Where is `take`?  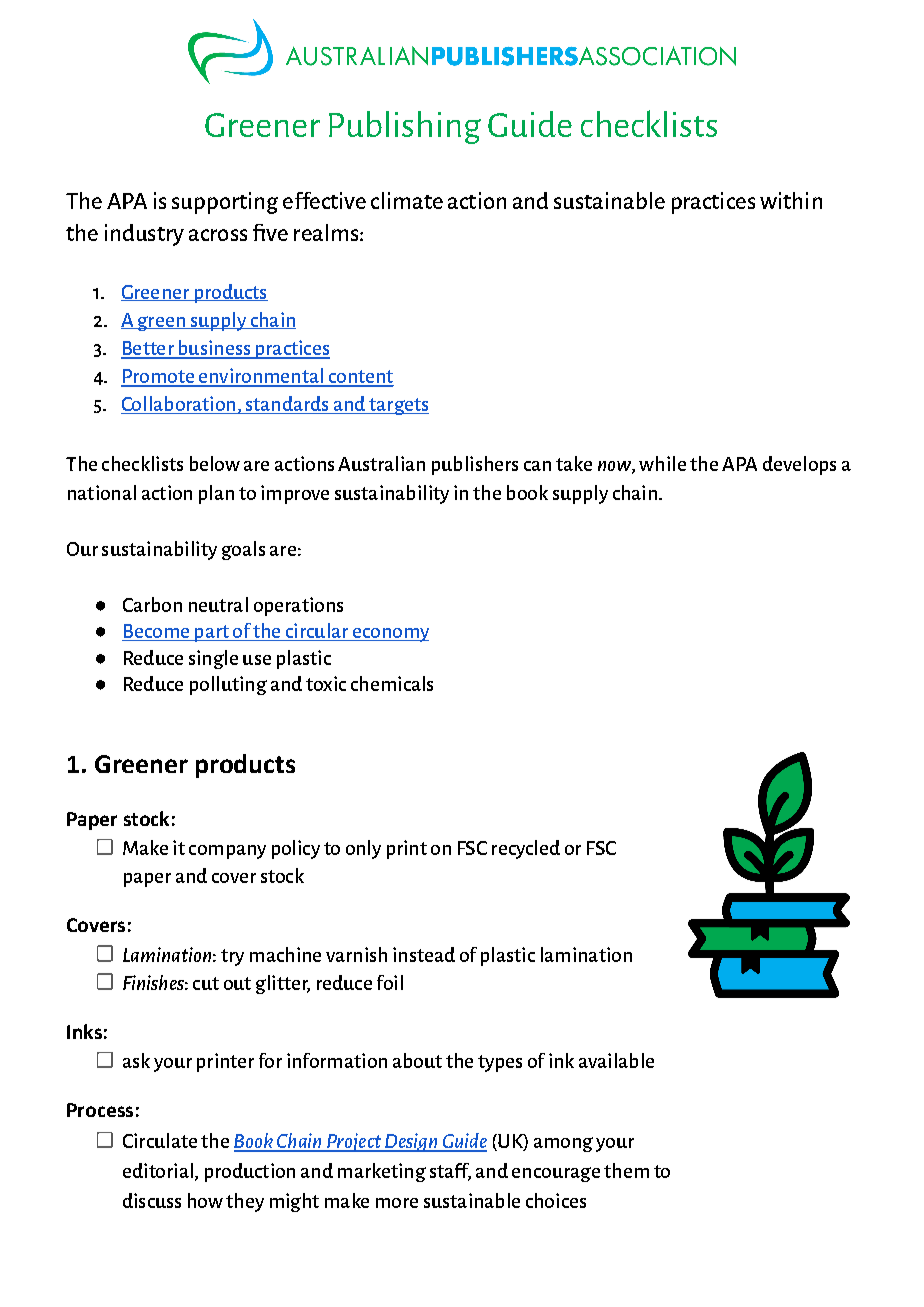 take is located at coordinates (574, 463).
